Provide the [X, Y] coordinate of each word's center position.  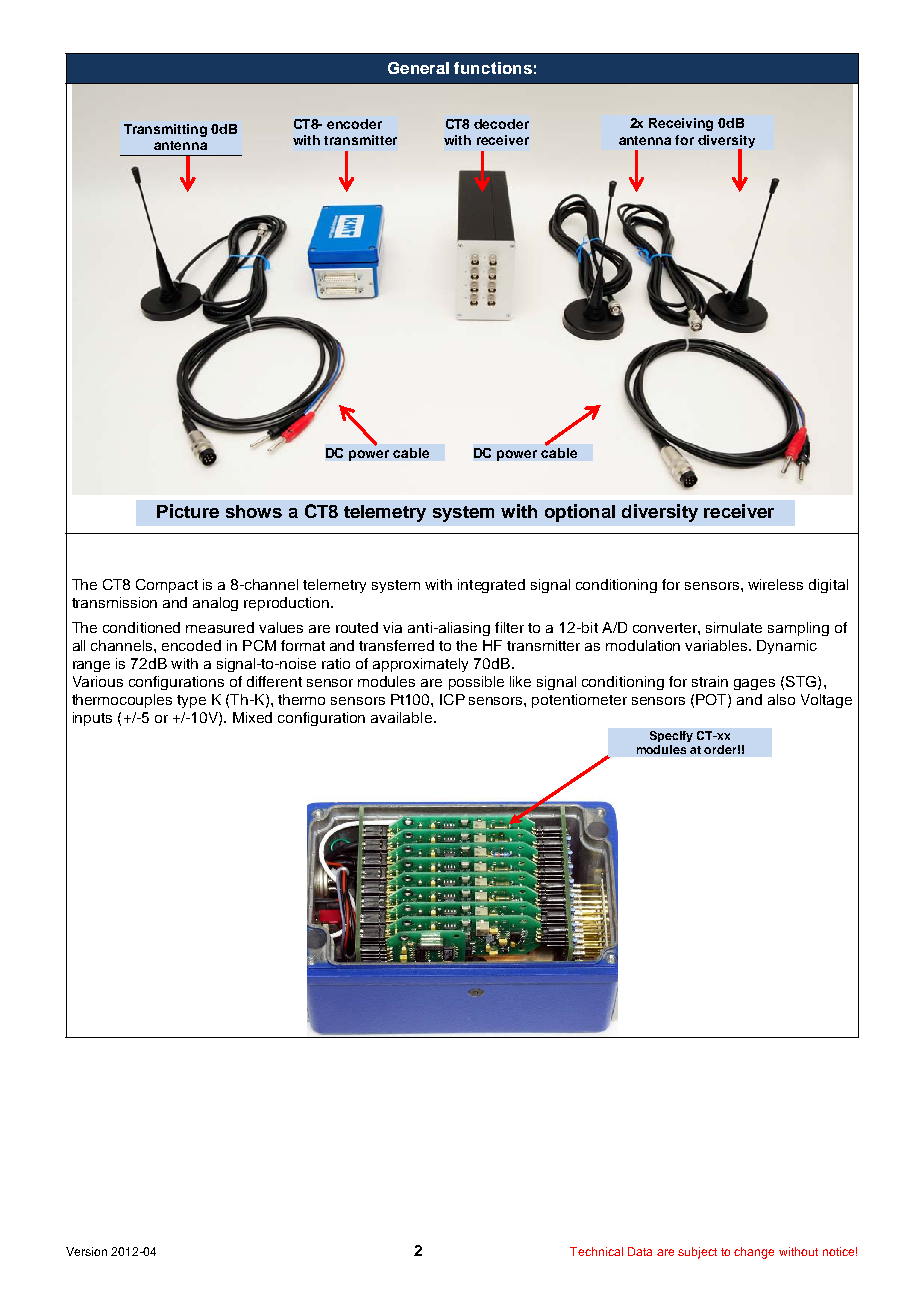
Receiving [681, 124]
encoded [191, 645]
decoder [501, 124]
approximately [420, 665]
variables [717, 645]
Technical [596, 1251]
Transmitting [165, 130]
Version [86, 1251]
